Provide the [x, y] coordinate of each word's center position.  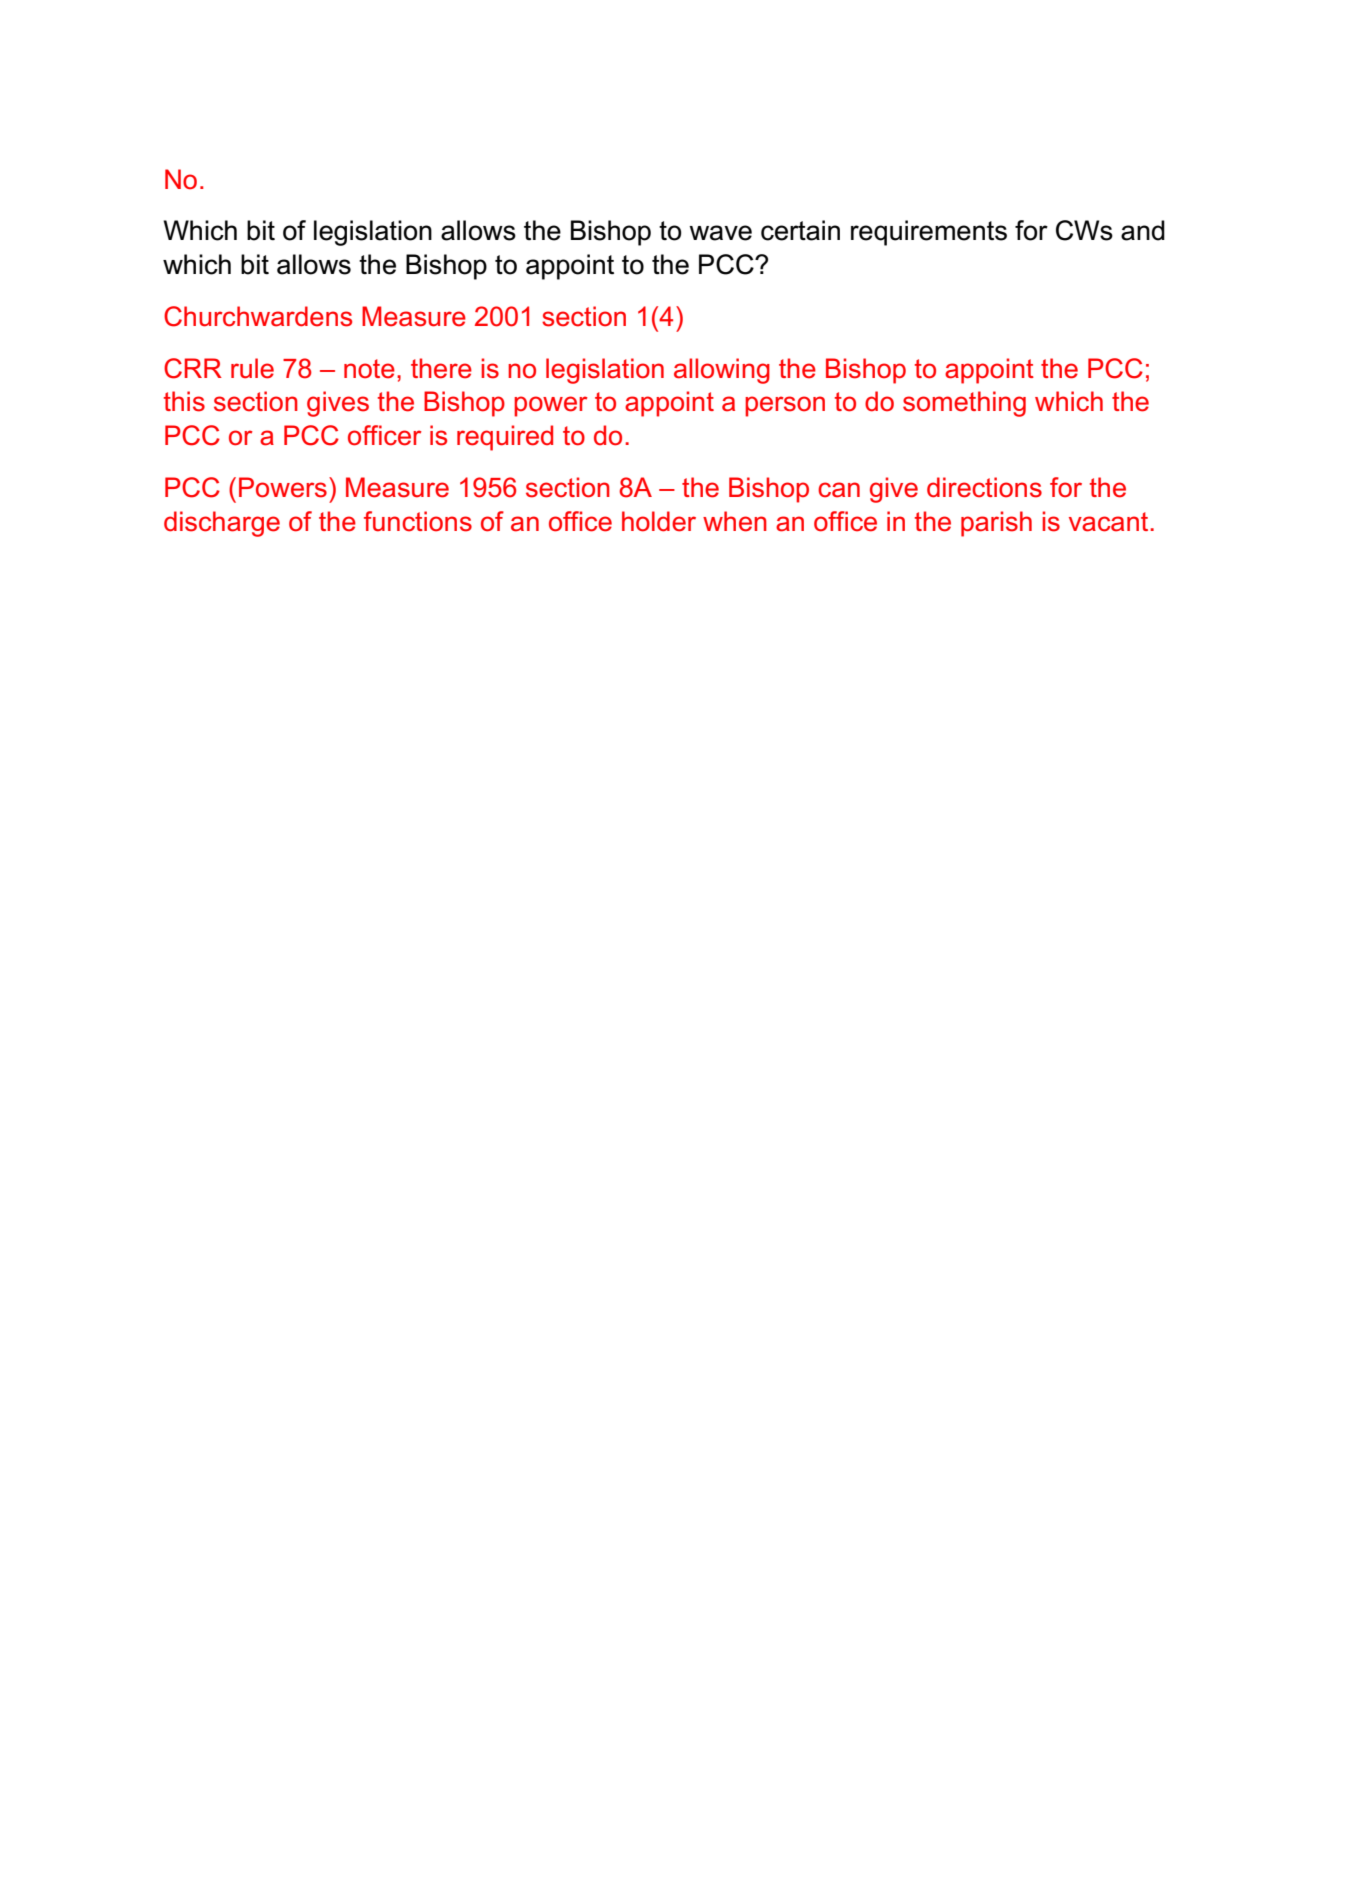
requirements [929, 233]
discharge [222, 524]
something [964, 404]
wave [720, 233]
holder [659, 521]
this [184, 401]
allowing [722, 371]
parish [996, 524]
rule [252, 368]
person [785, 406]
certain [800, 230]
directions [984, 487]
